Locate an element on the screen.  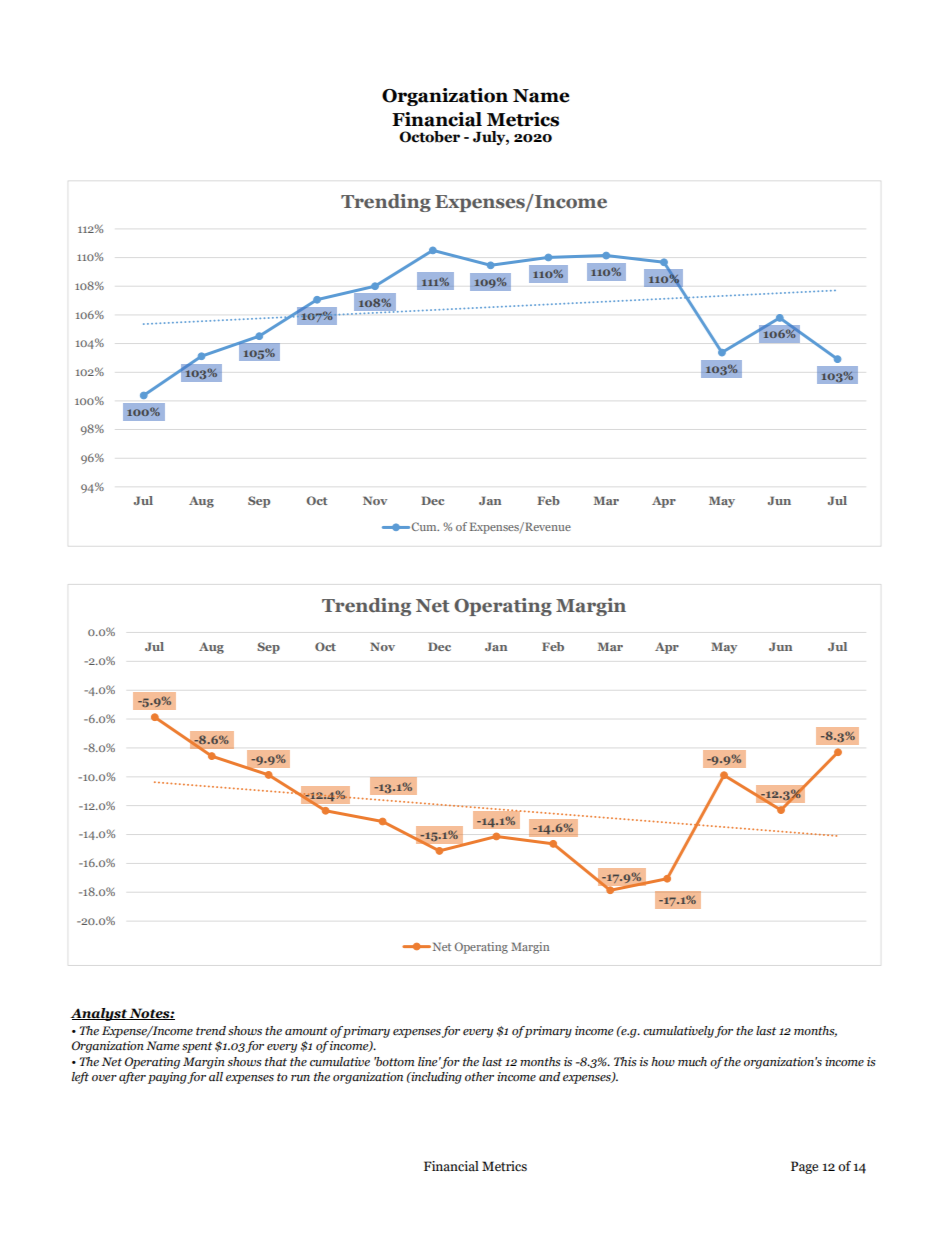
Analyst is located at coordinates (99, 1014).
